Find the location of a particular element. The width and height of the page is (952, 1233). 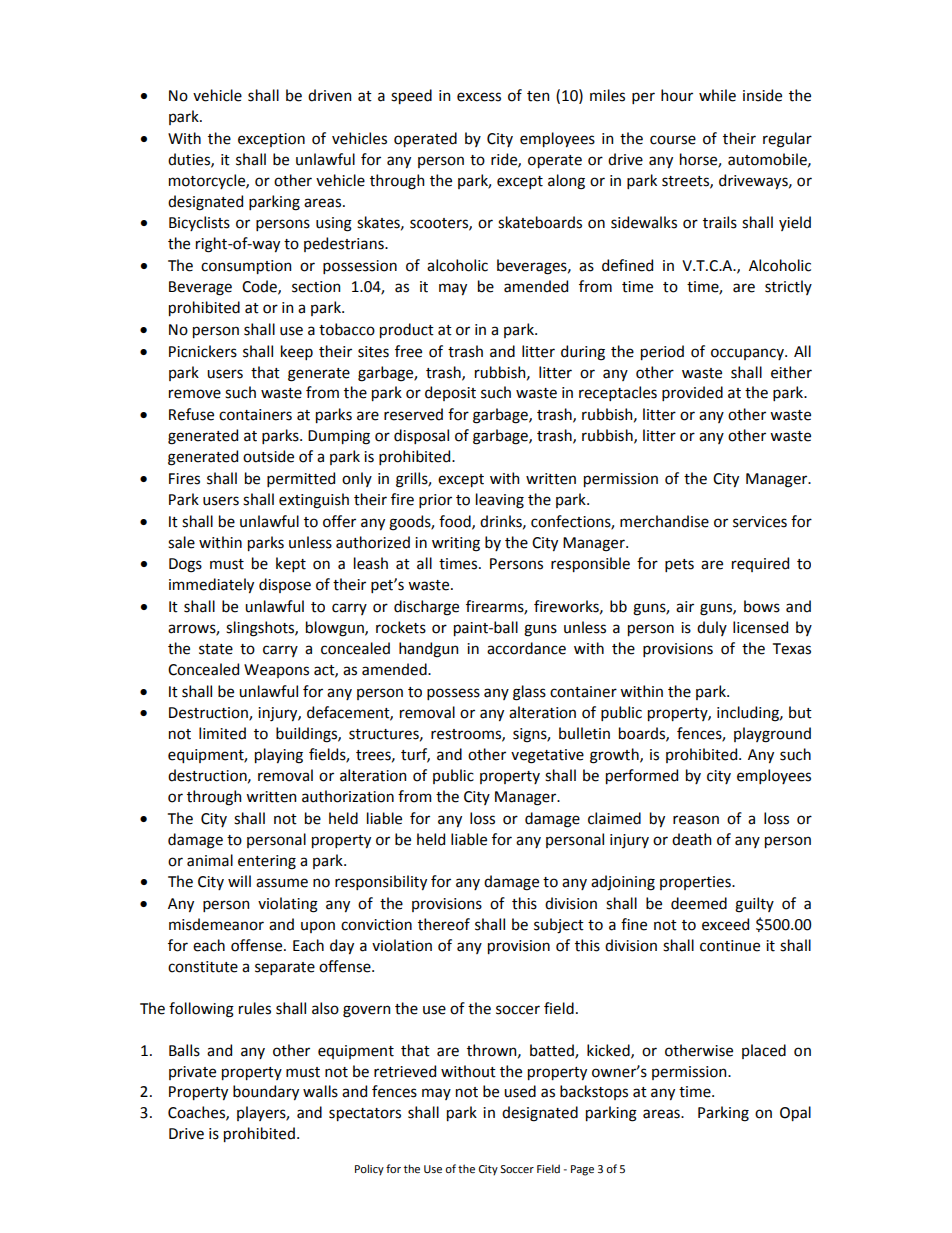

thereof is located at coordinates (444, 924).
